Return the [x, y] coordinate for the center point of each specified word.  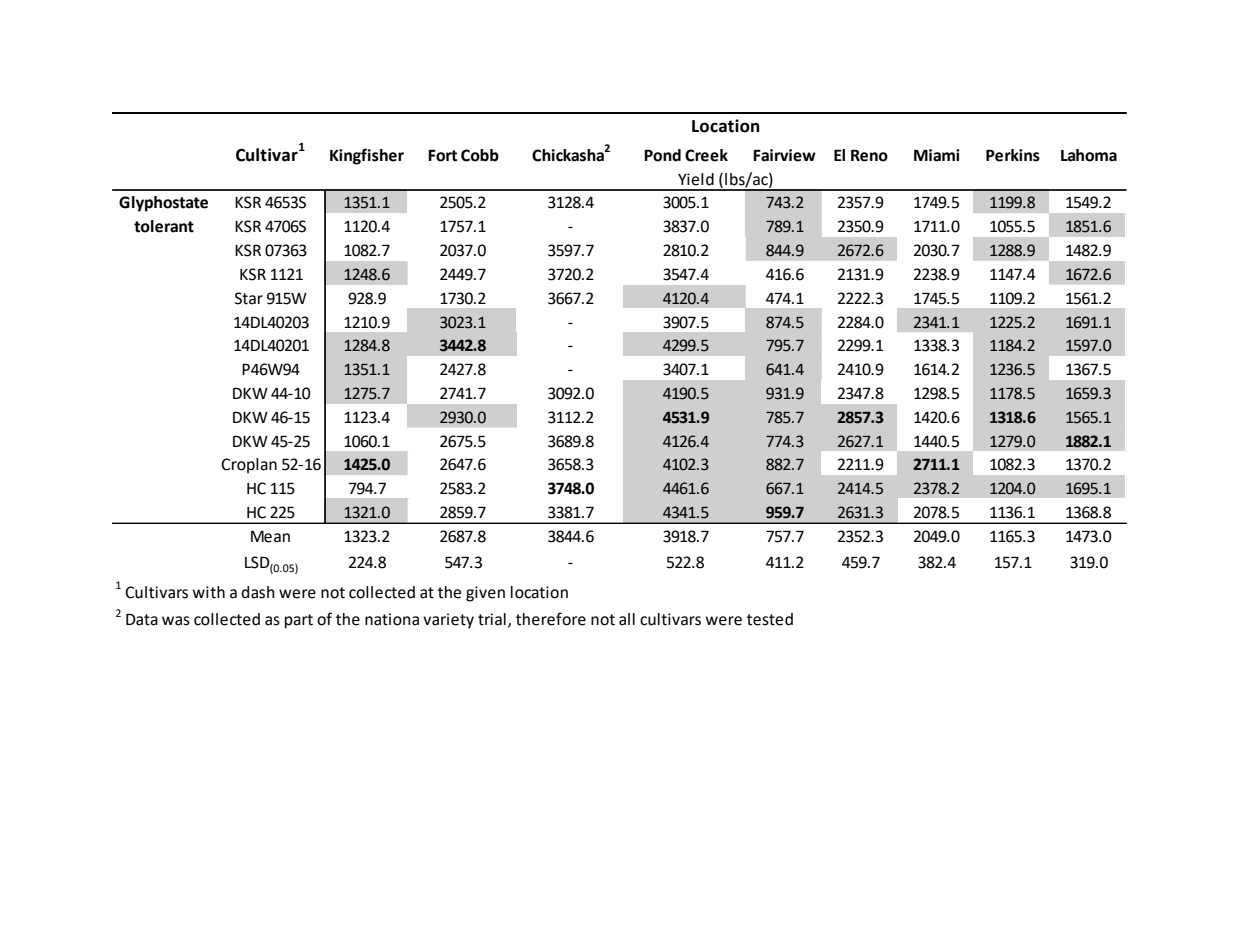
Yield [696, 179]
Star [249, 298]
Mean [270, 537]
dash [258, 592]
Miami [937, 155]
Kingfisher [367, 156]
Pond [662, 155]
